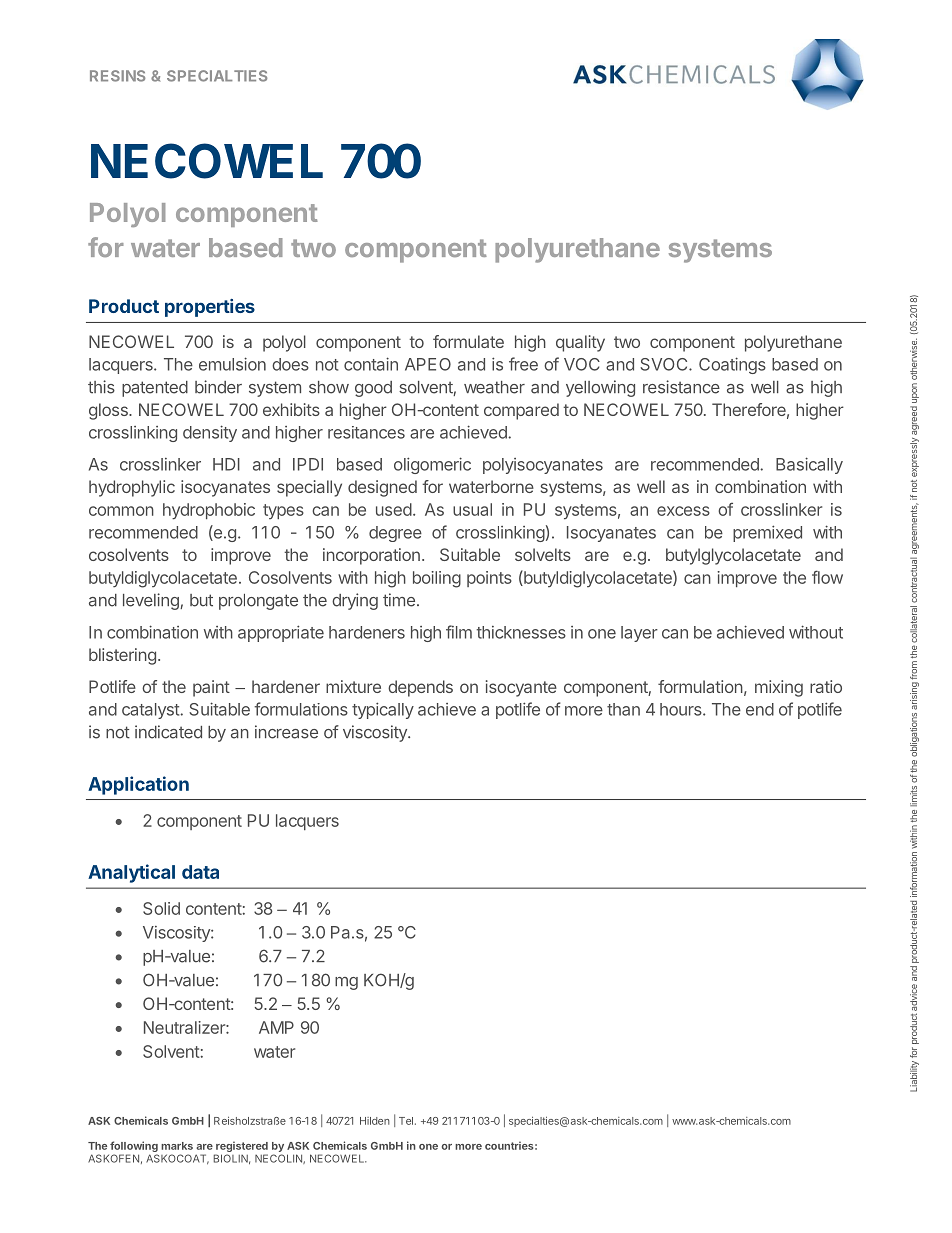 Image resolution: width=952 pixels, height=1233 pixels. I want to click on indicated, so click(168, 732).
